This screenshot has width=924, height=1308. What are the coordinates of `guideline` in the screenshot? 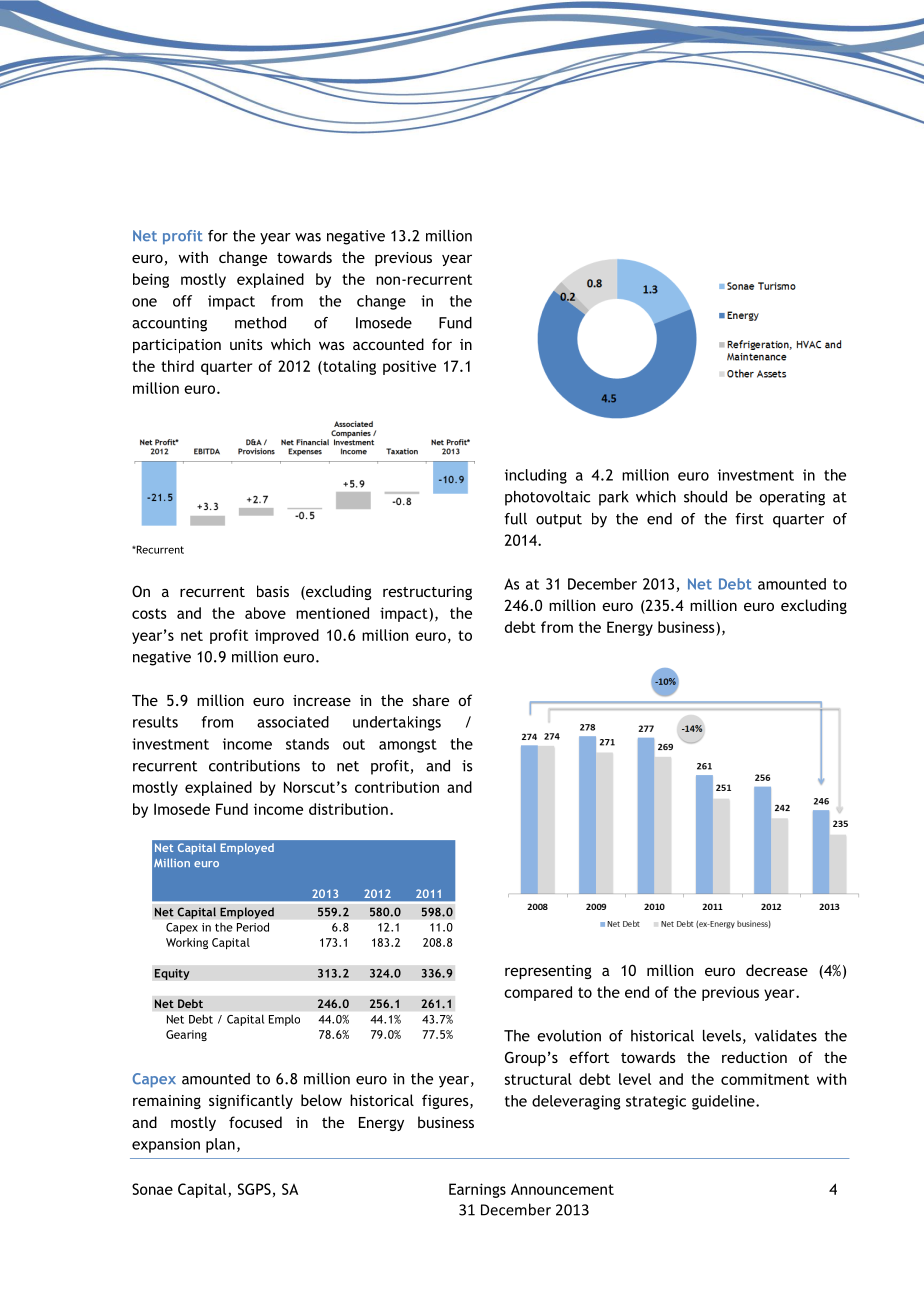 It's located at (724, 1102).
